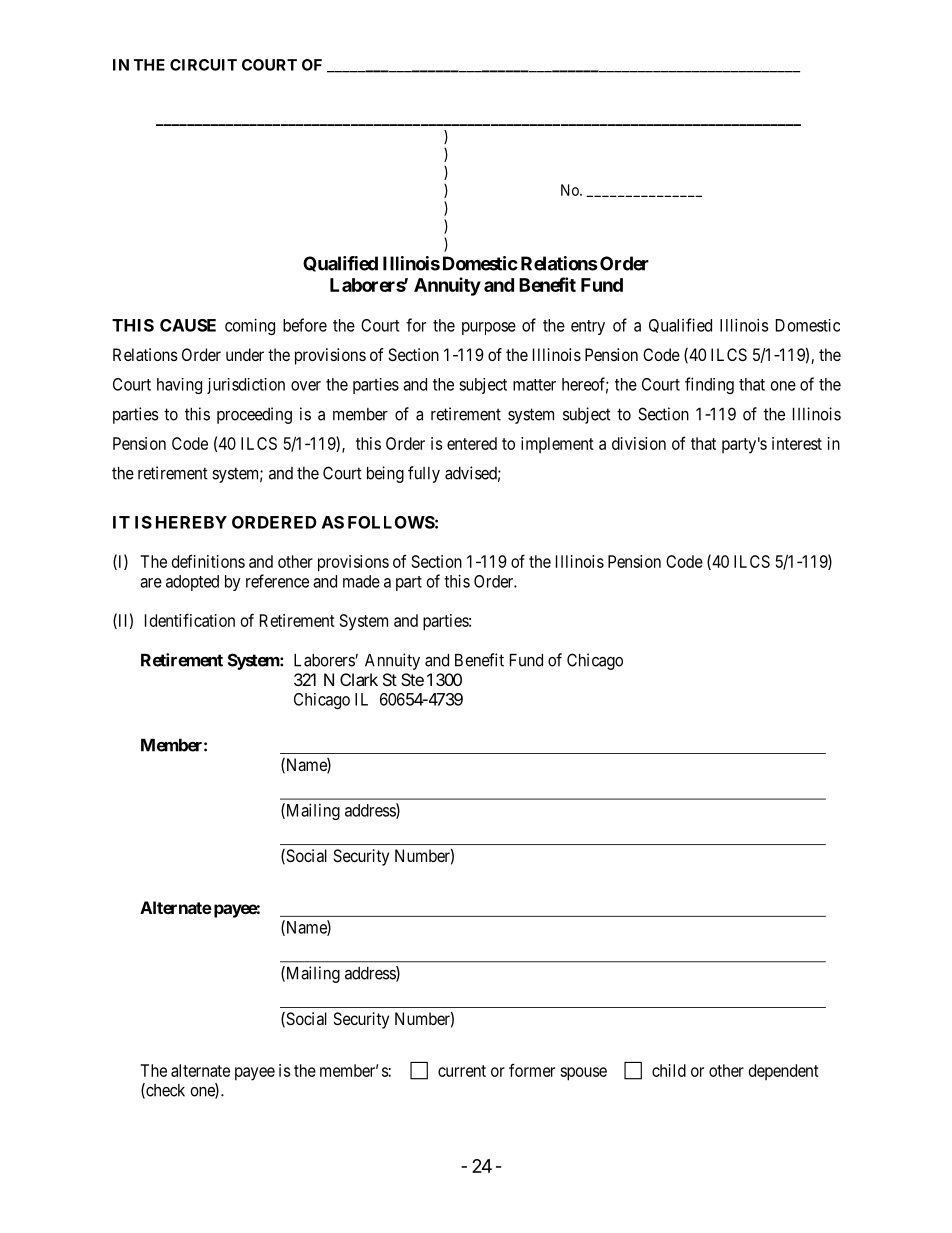 The width and height of the screenshot is (952, 1233). I want to click on current, so click(462, 1071).
